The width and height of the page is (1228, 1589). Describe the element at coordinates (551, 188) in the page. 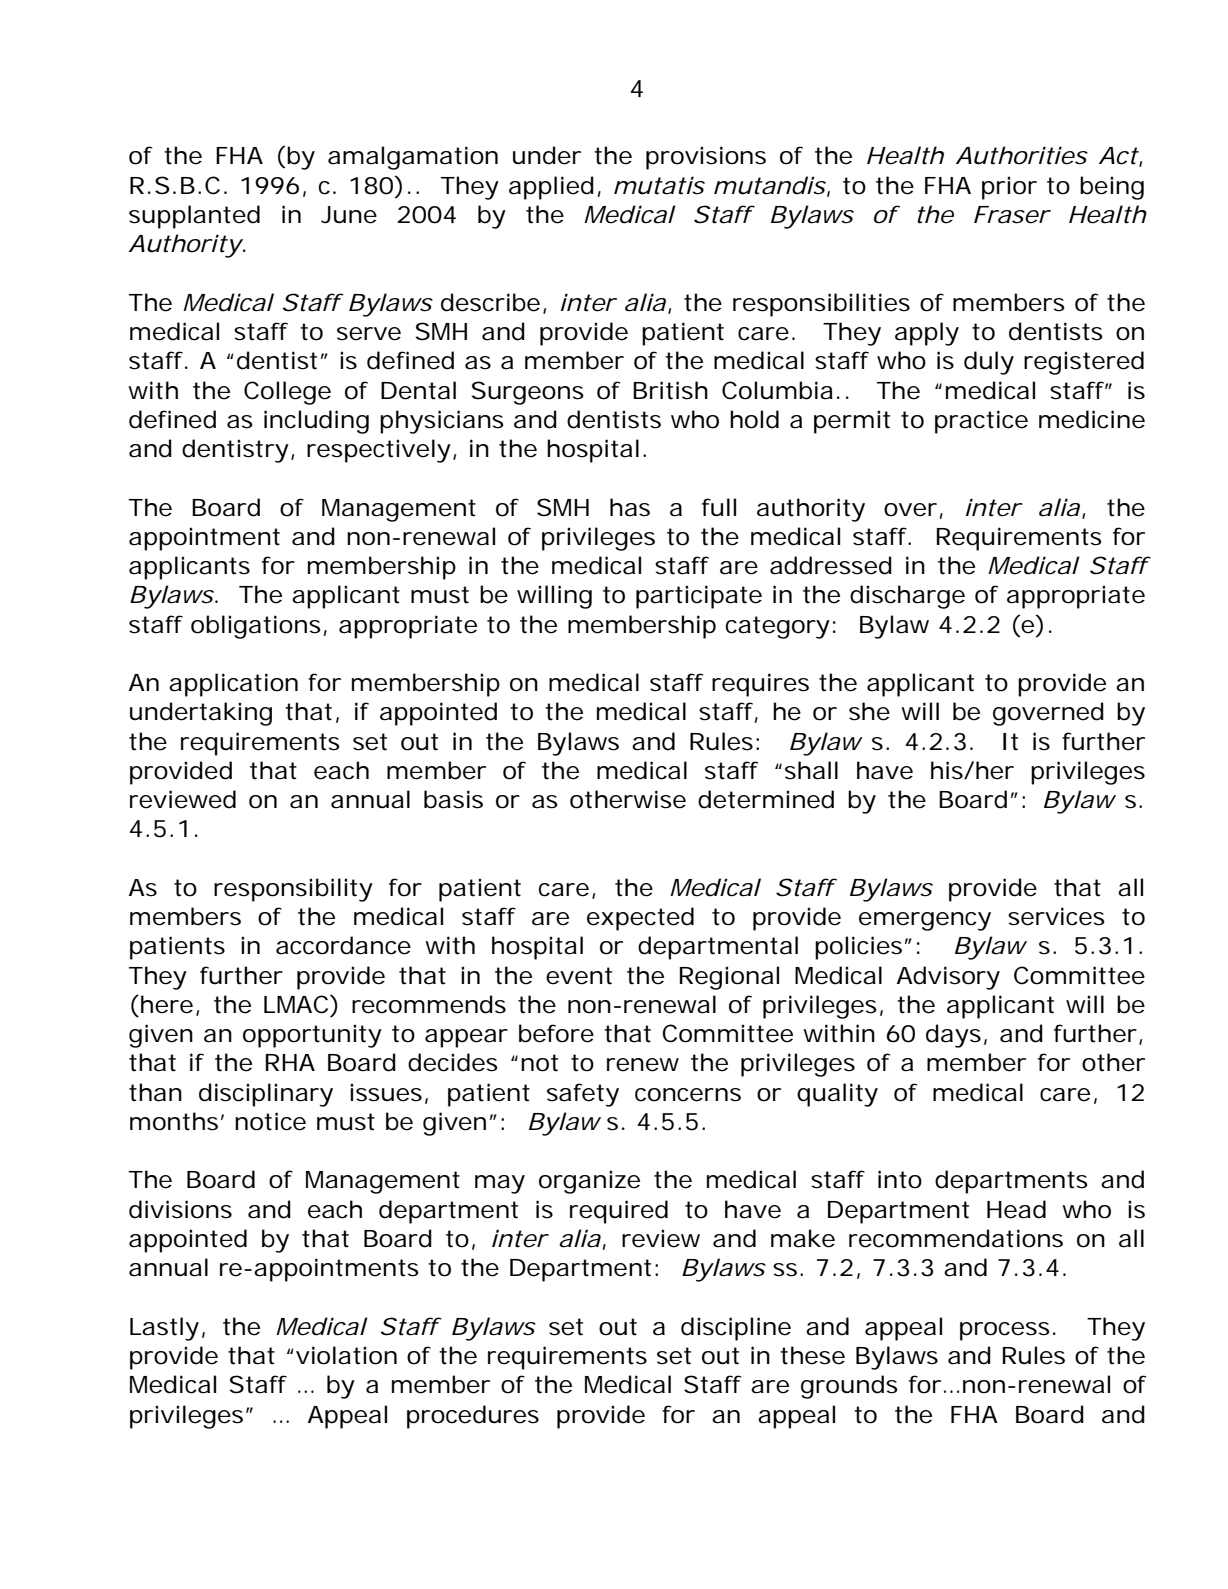

I see `applied` at that location.
